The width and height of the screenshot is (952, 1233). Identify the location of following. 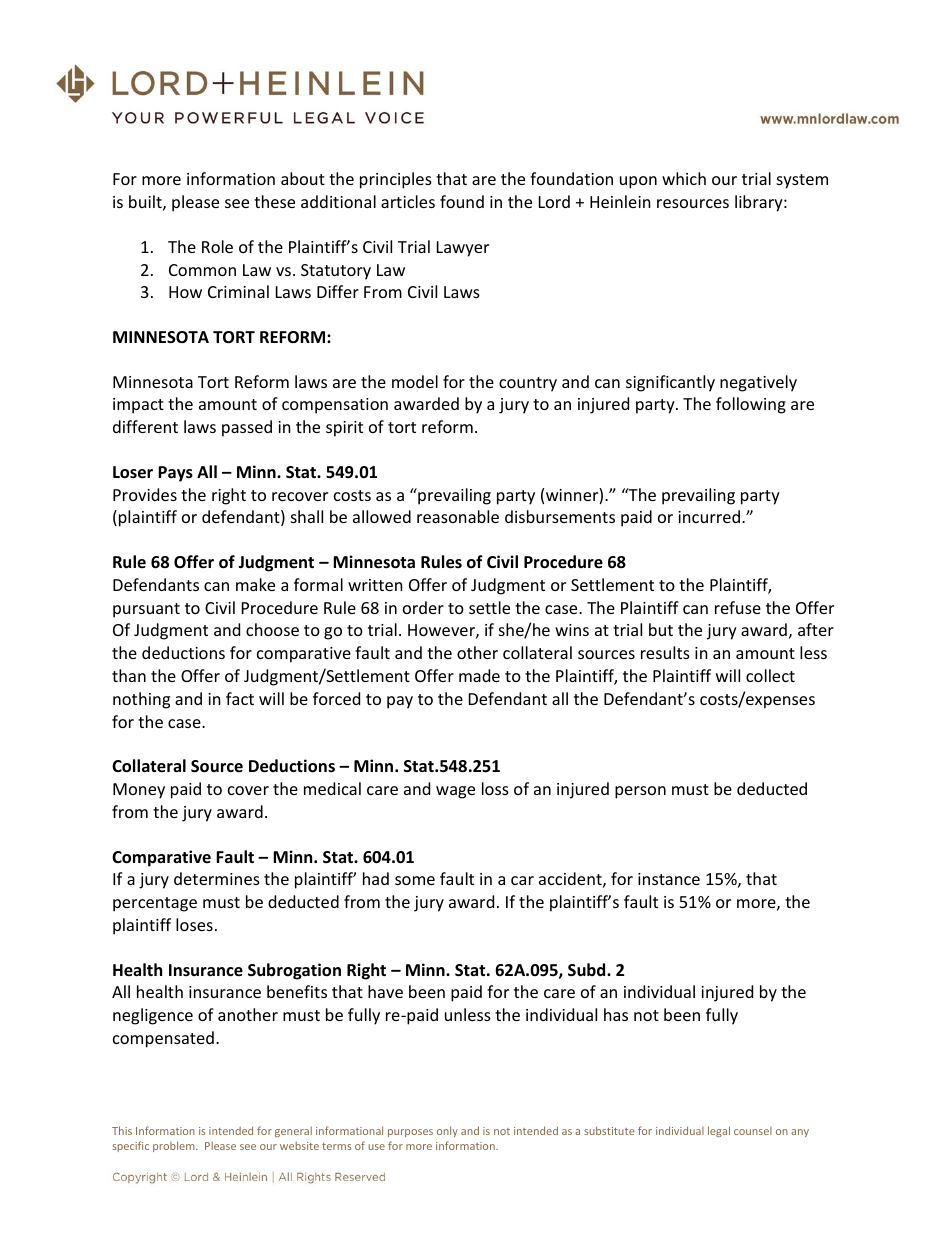
(751, 405).
